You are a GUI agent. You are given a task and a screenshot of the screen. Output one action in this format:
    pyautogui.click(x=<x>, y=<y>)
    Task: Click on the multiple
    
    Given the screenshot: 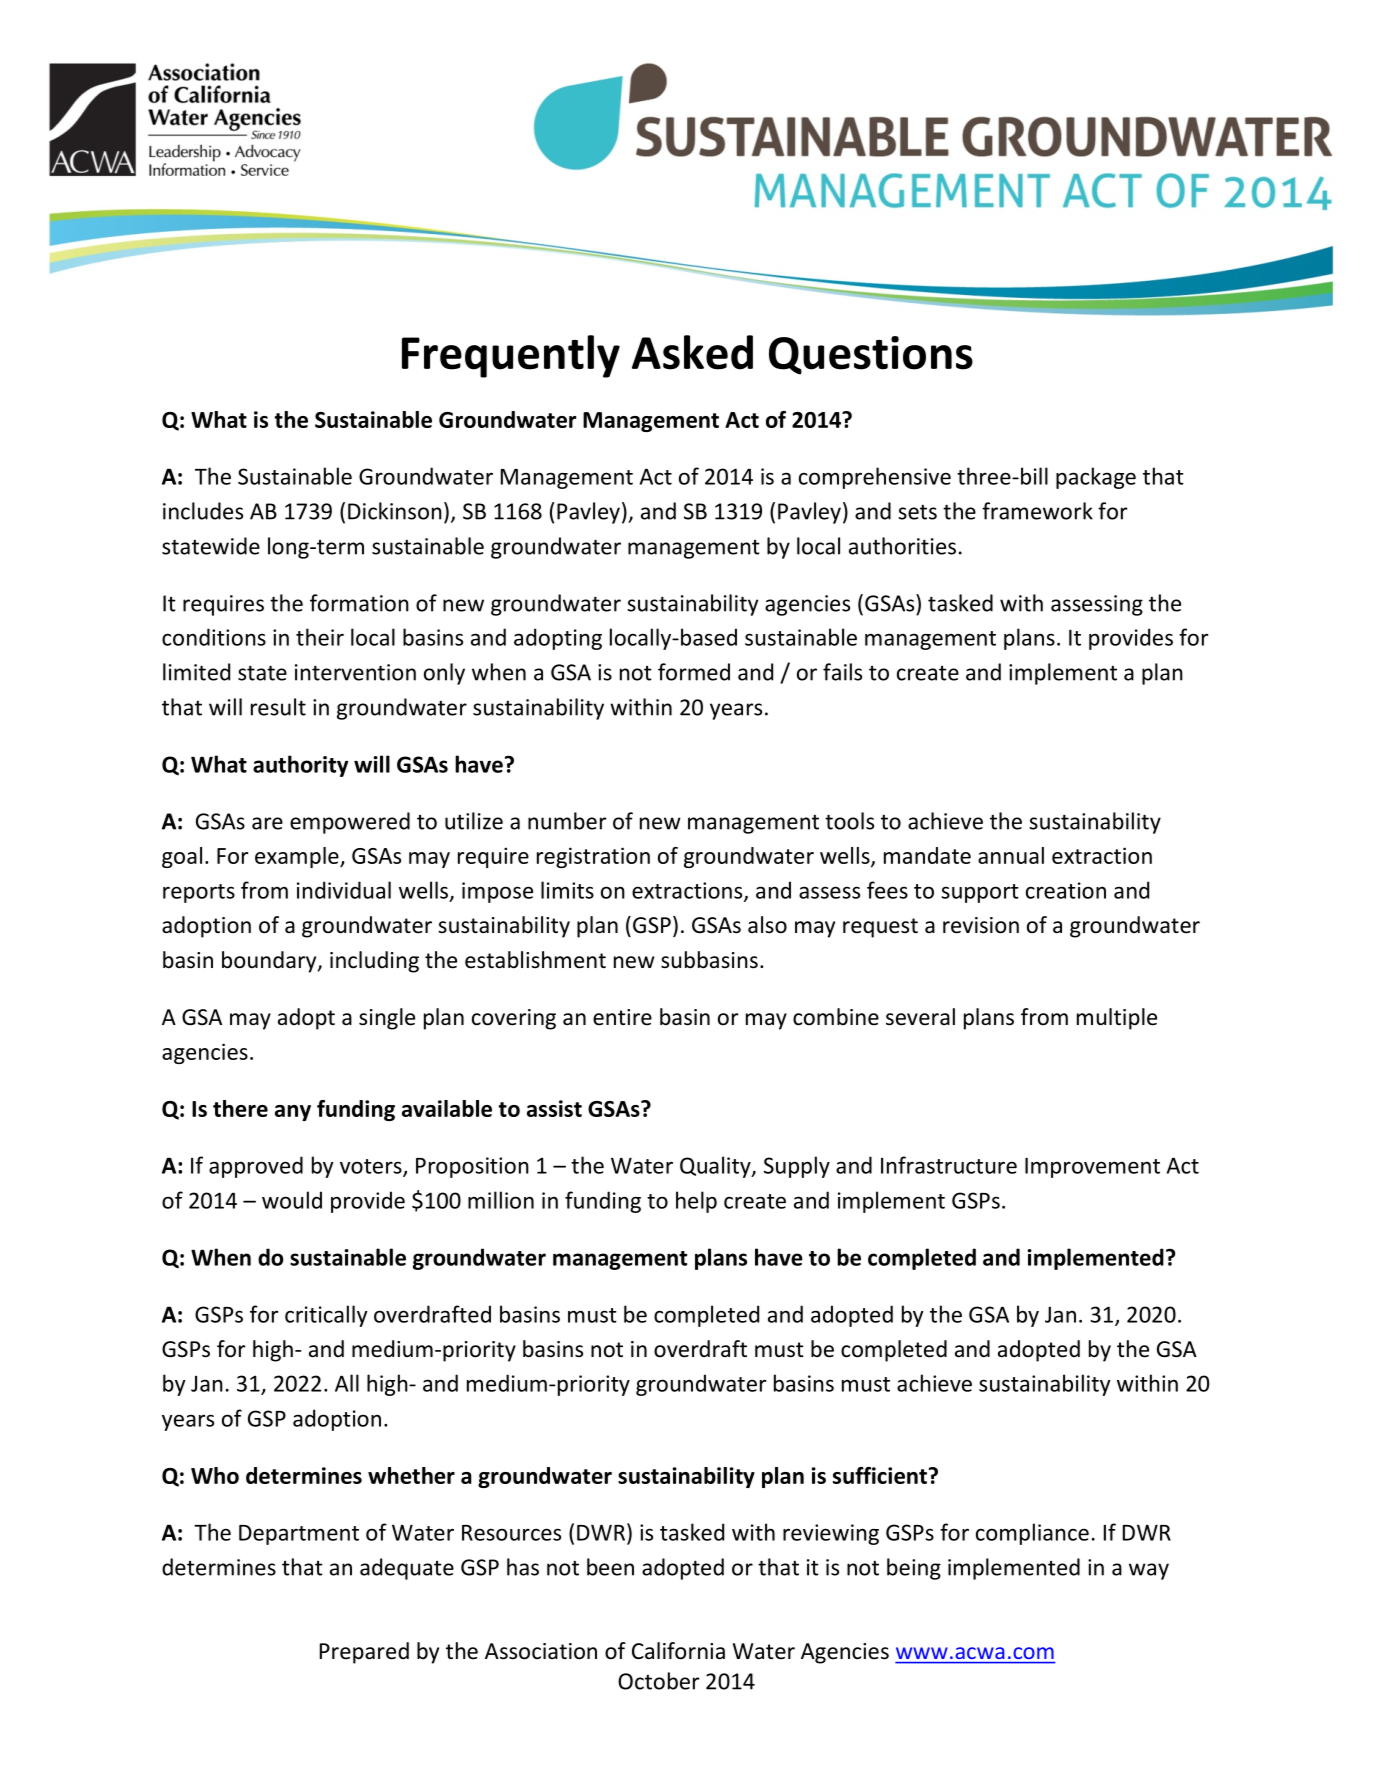 What is the action you would take?
    pyautogui.click(x=1117, y=1019)
